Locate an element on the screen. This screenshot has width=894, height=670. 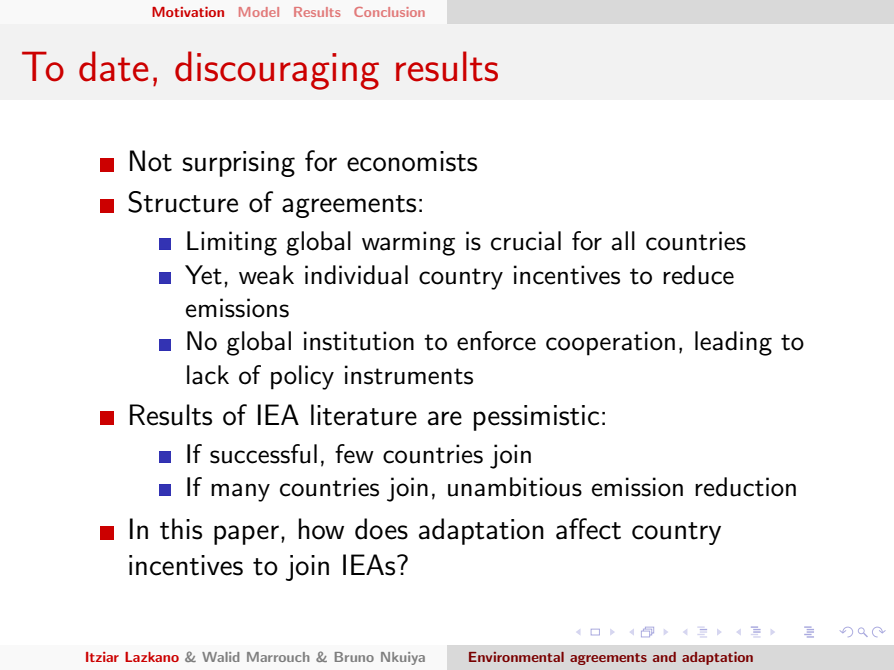
Walid is located at coordinates (220, 657).
